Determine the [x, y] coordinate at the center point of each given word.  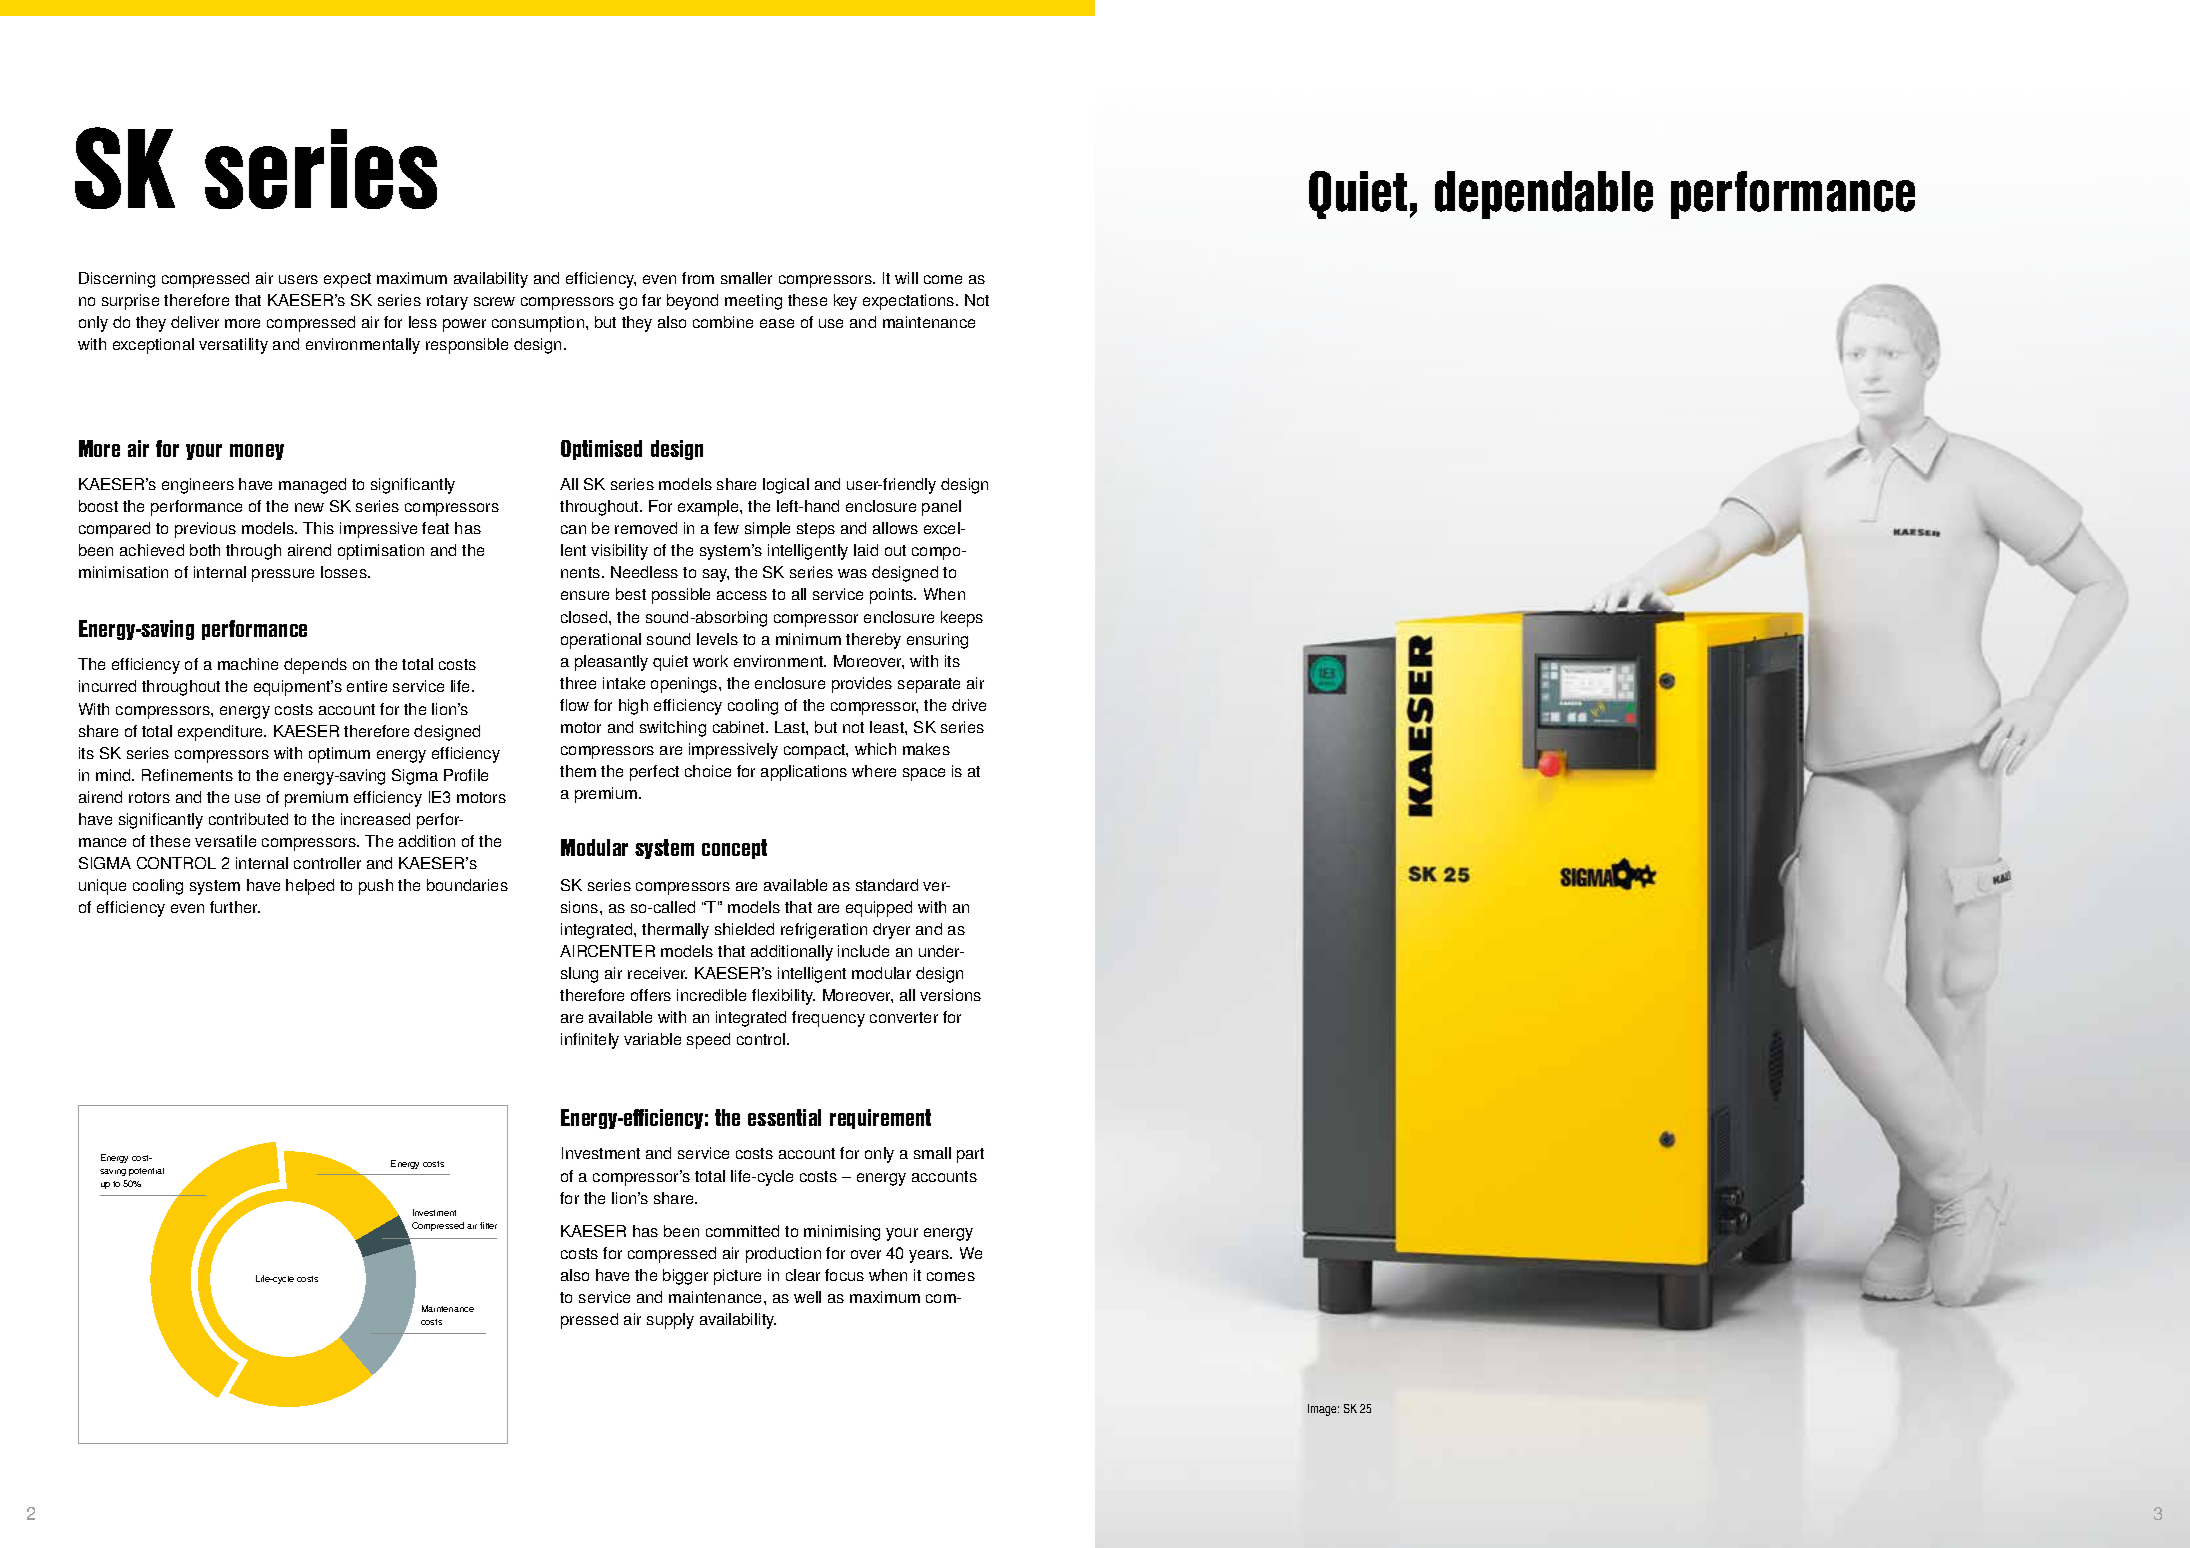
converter [904, 1017]
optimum [339, 755]
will [906, 278]
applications [804, 773]
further [235, 907]
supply [670, 1321]
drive [969, 705]
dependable [1544, 195]
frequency [828, 1019]
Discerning [117, 280]
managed [312, 486]
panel [941, 508]
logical [786, 486]
